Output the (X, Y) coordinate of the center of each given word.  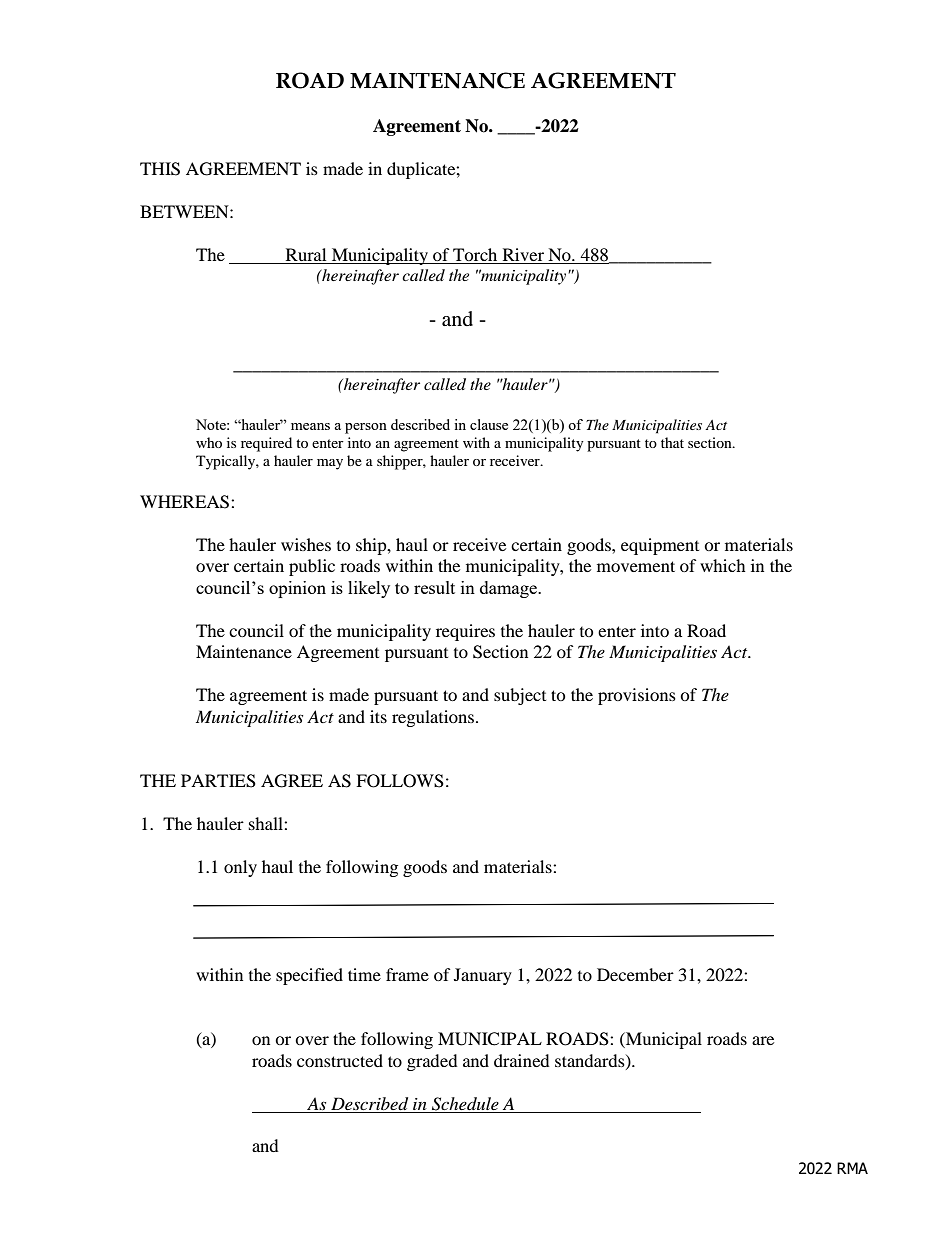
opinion (297, 589)
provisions (637, 696)
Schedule (465, 1104)
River (523, 256)
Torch (475, 254)
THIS (160, 169)
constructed (340, 1060)
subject (520, 696)
